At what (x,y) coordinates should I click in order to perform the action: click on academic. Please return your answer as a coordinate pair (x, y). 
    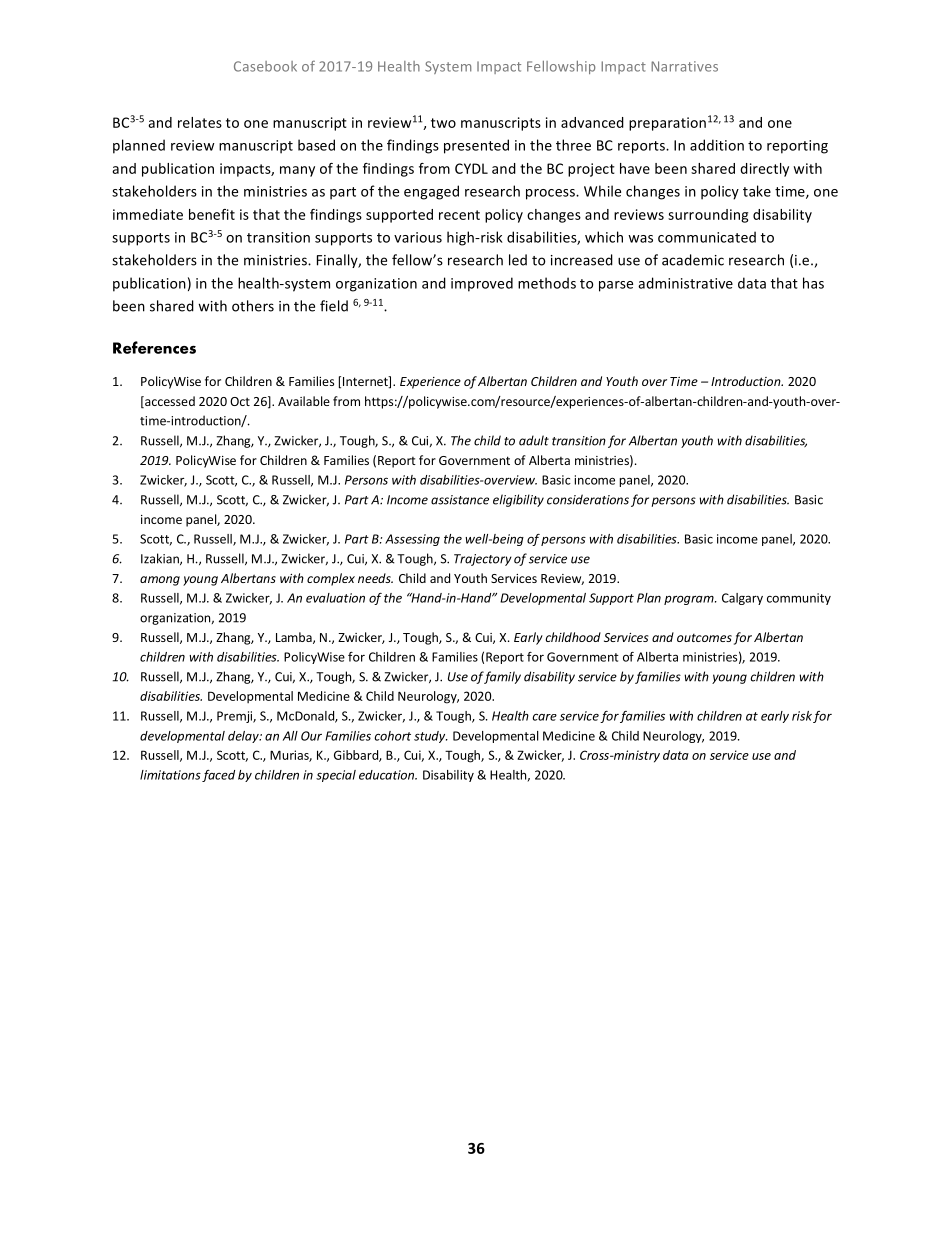
    Looking at the image, I should click on (693, 260).
